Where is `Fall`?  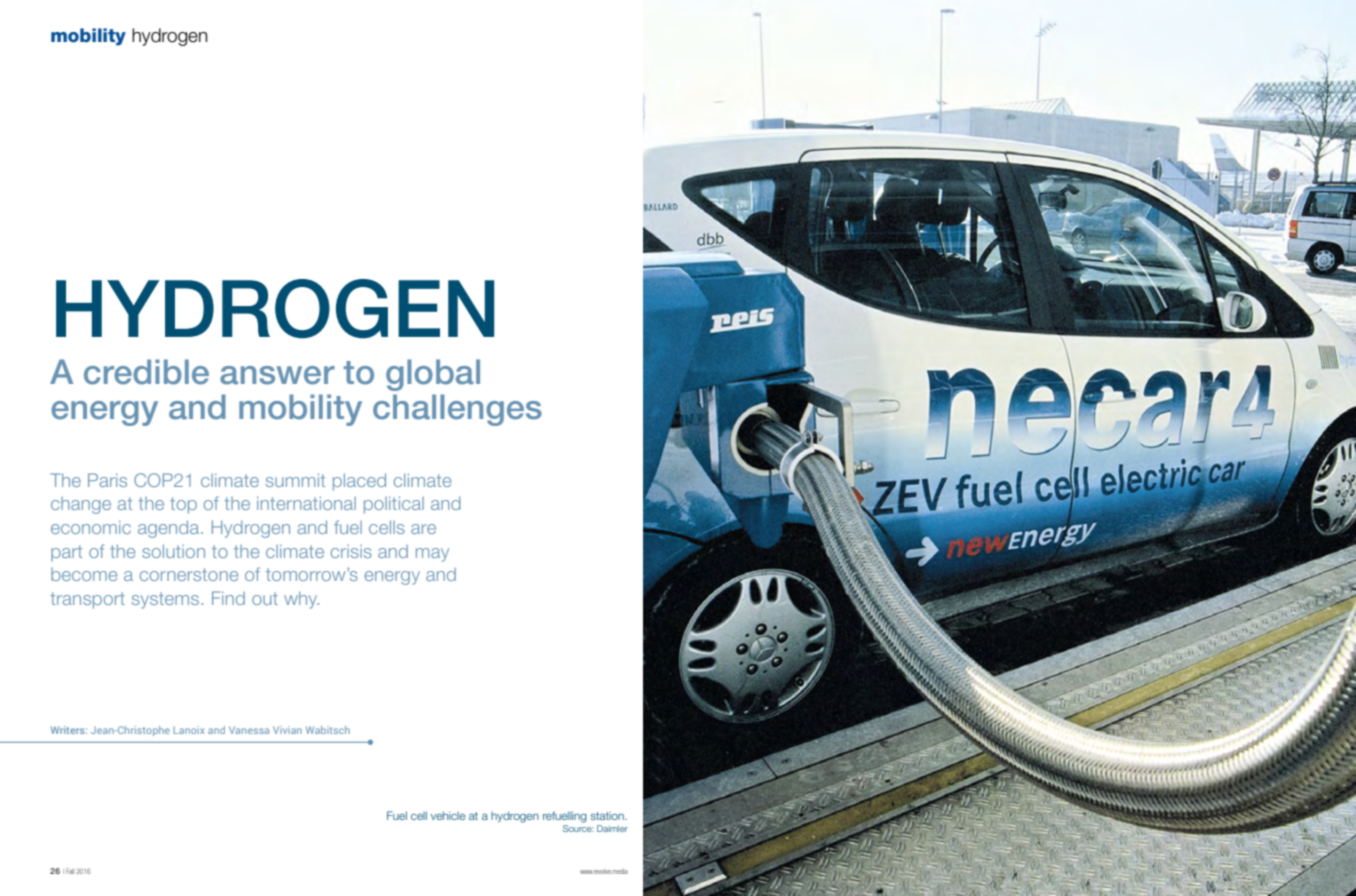
Fall is located at coordinates (70, 871).
